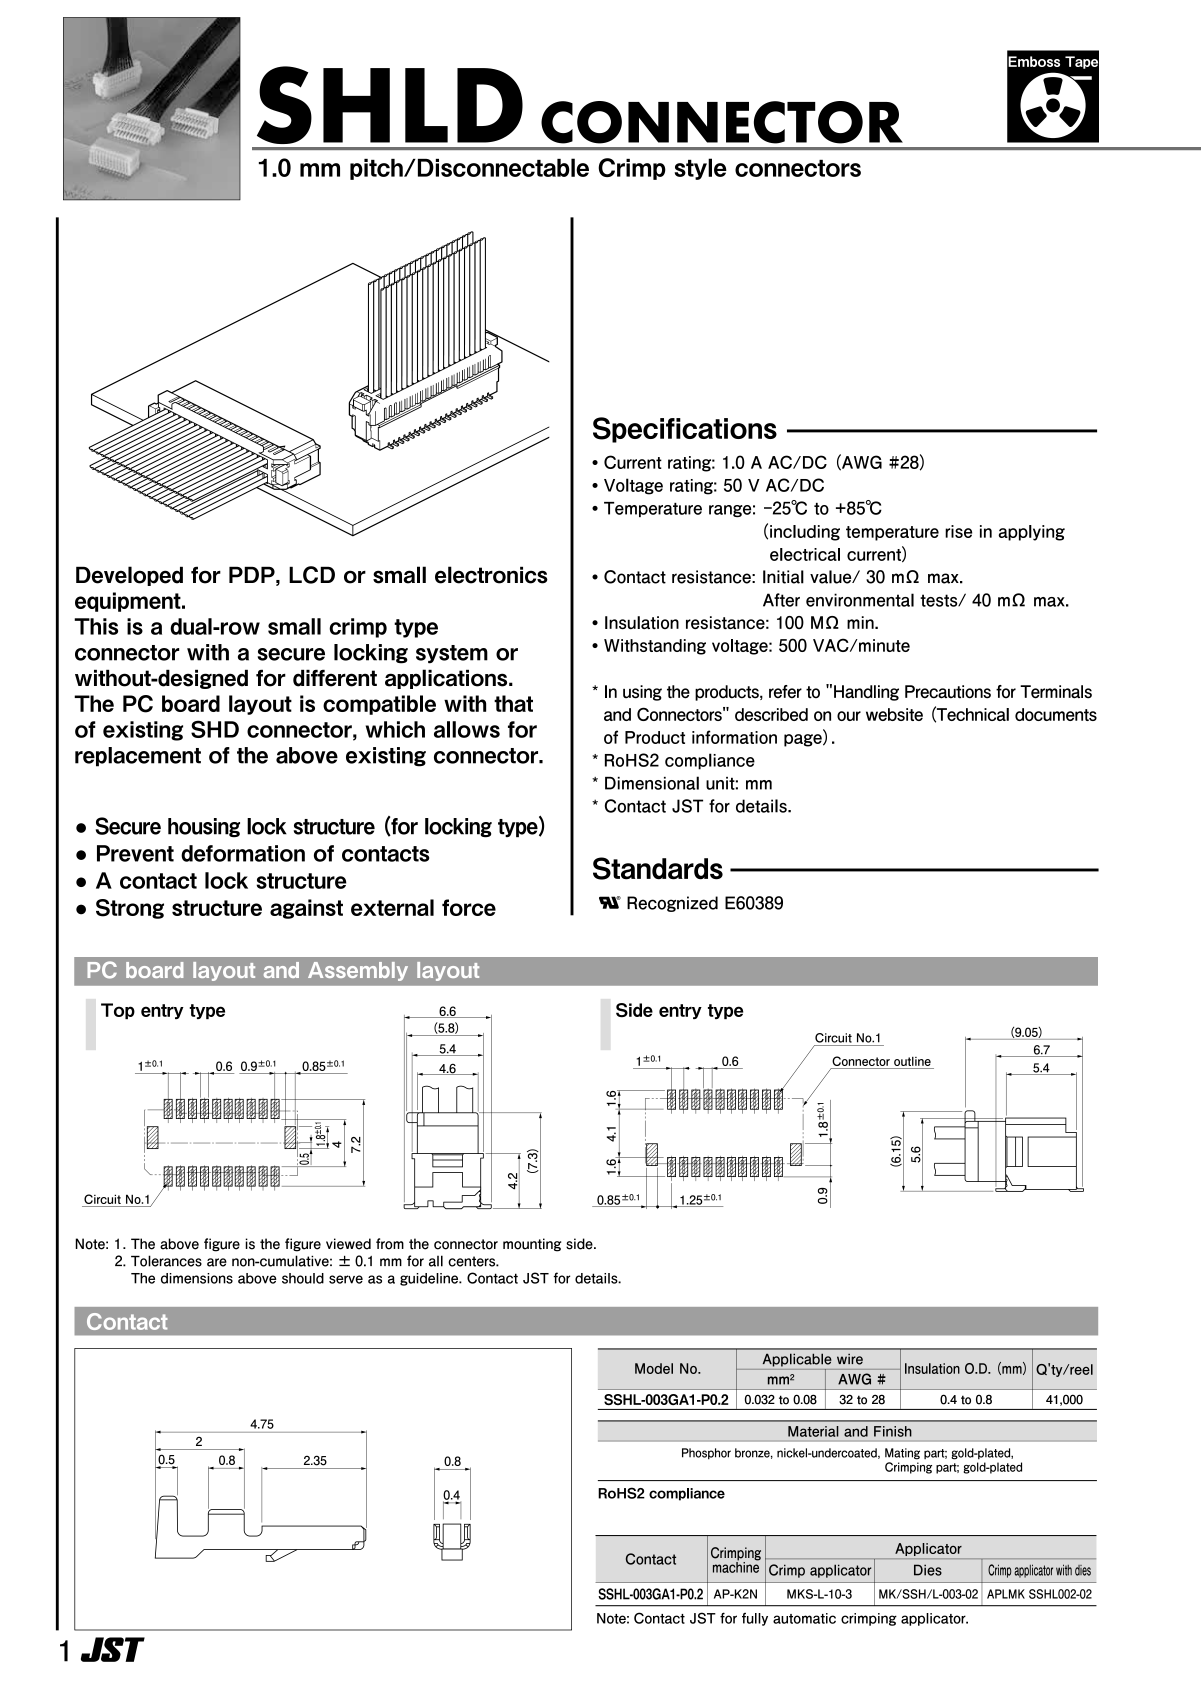  Describe the element at coordinates (658, 868) in the document. I see `Standards` at that location.
